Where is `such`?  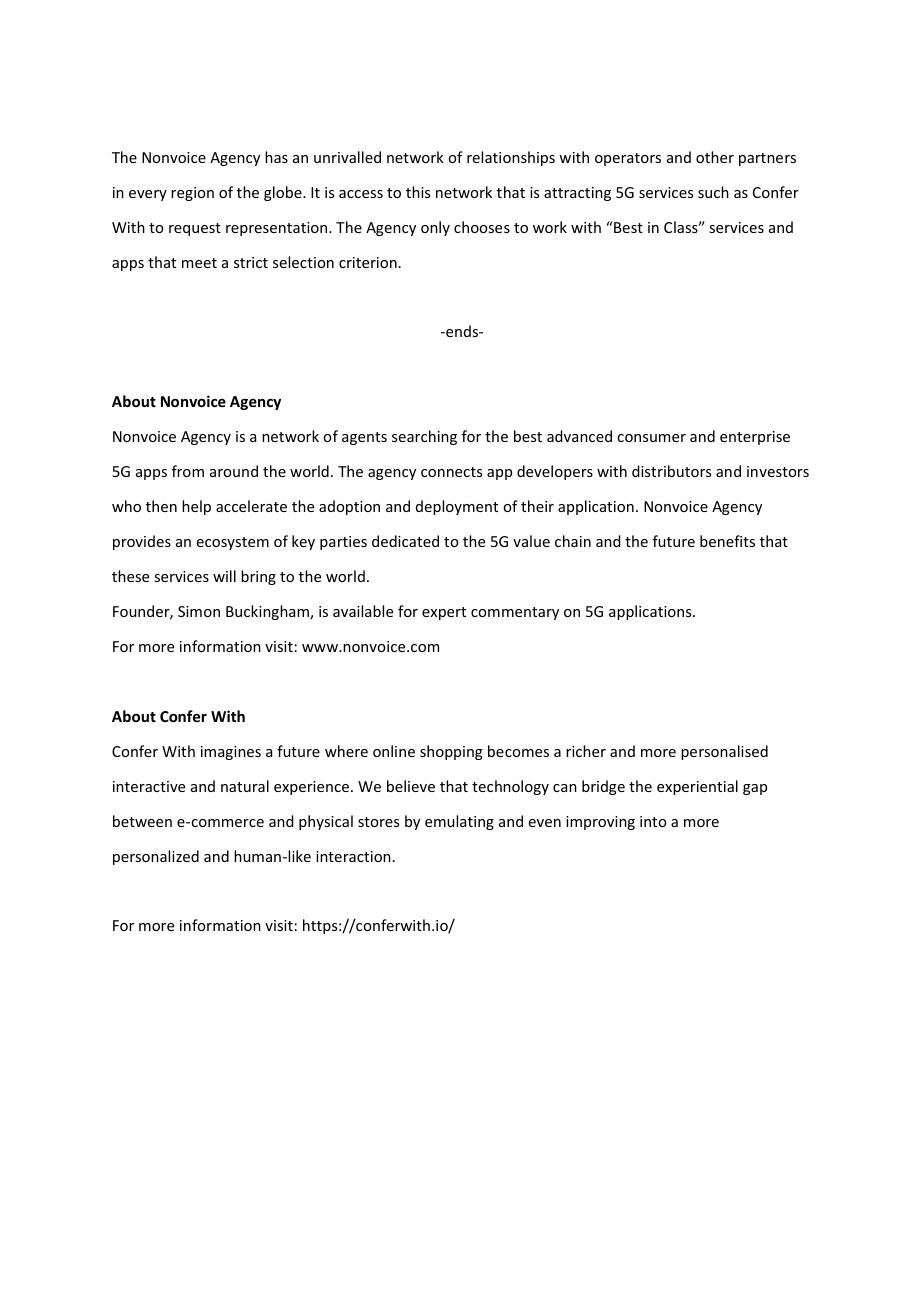 such is located at coordinates (713, 192).
